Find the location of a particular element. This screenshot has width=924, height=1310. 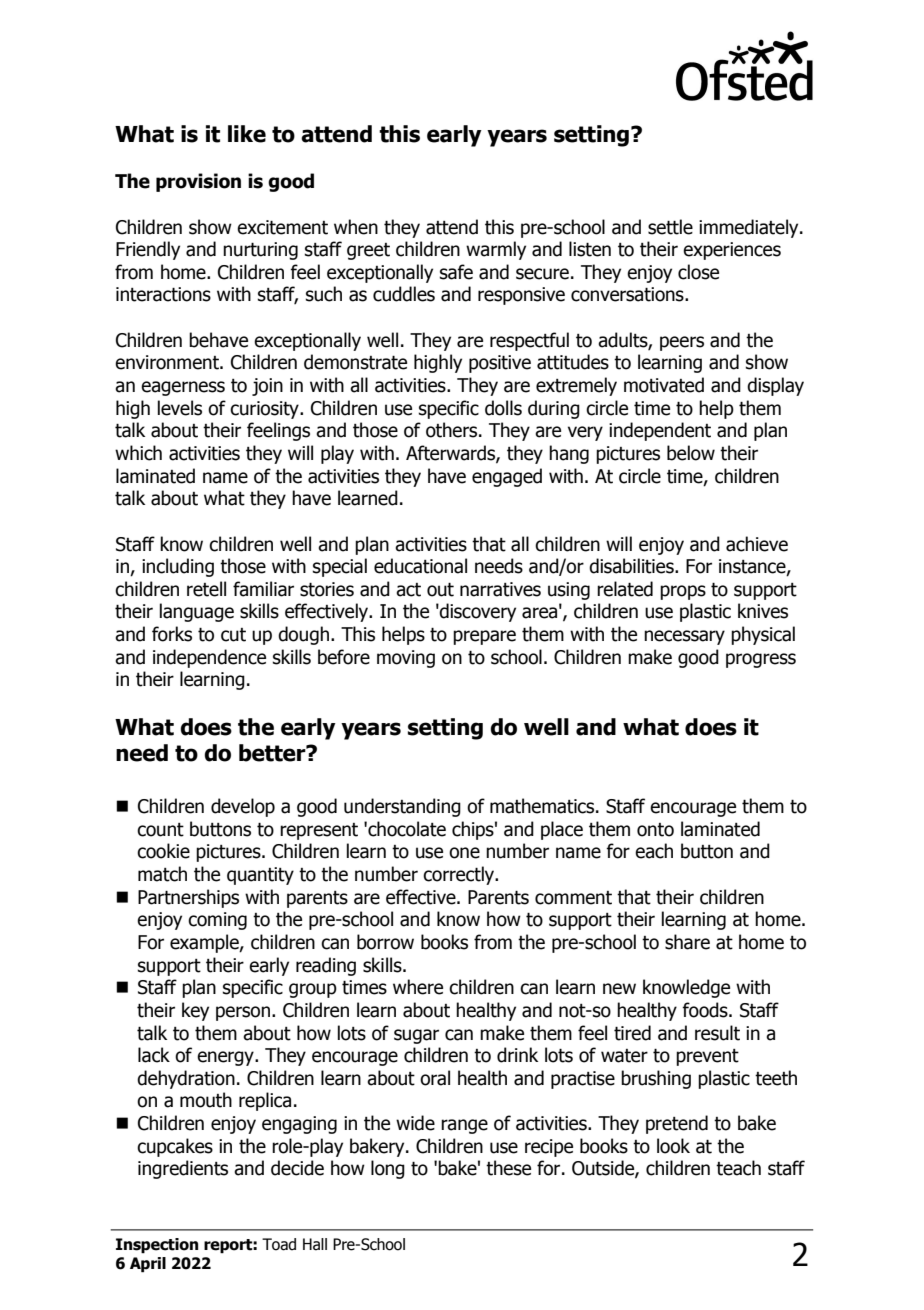

Inspection is located at coordinates (157, 1246).
